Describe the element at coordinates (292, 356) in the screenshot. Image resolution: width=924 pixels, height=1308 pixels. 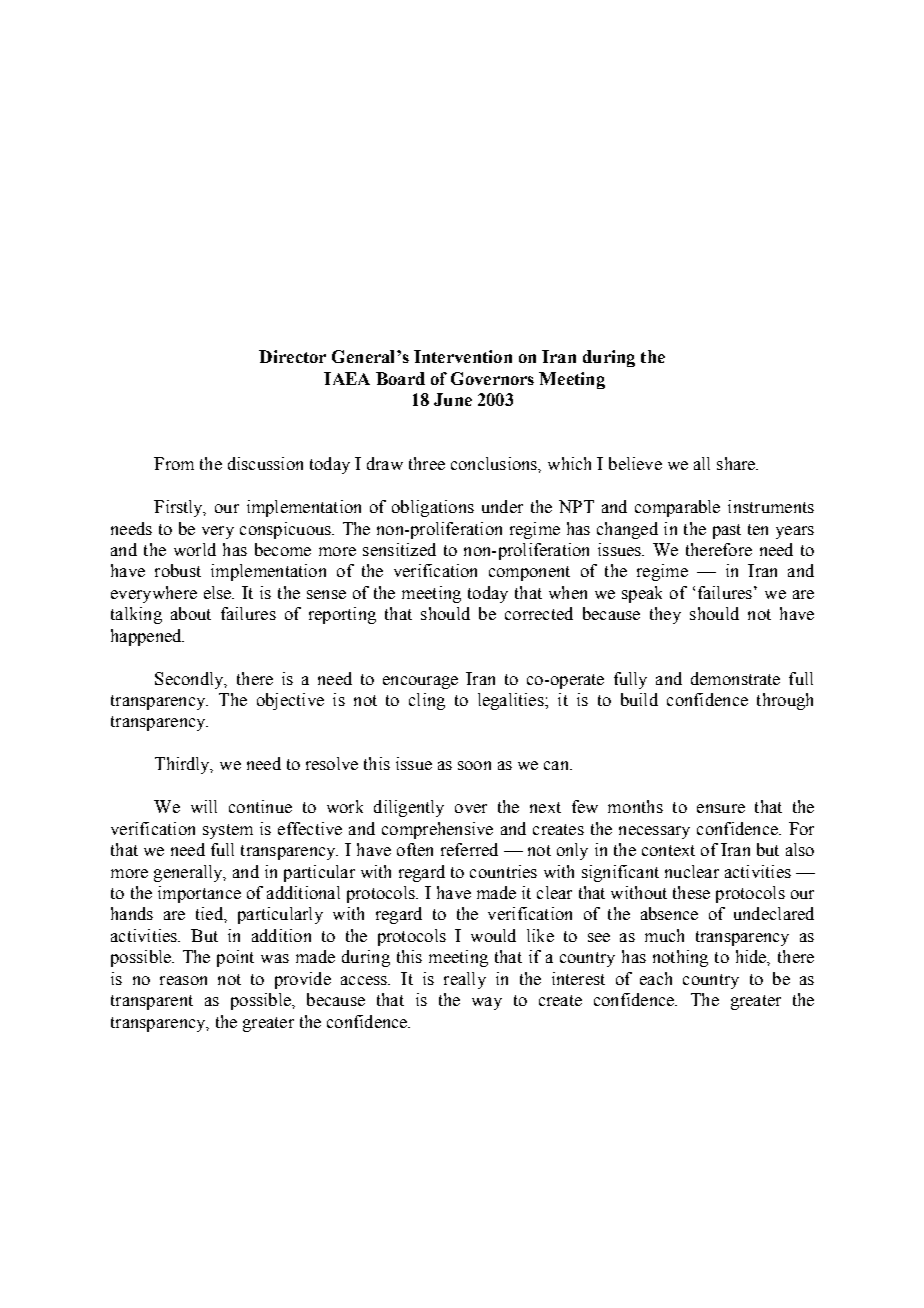
I see `Director` at that location.
